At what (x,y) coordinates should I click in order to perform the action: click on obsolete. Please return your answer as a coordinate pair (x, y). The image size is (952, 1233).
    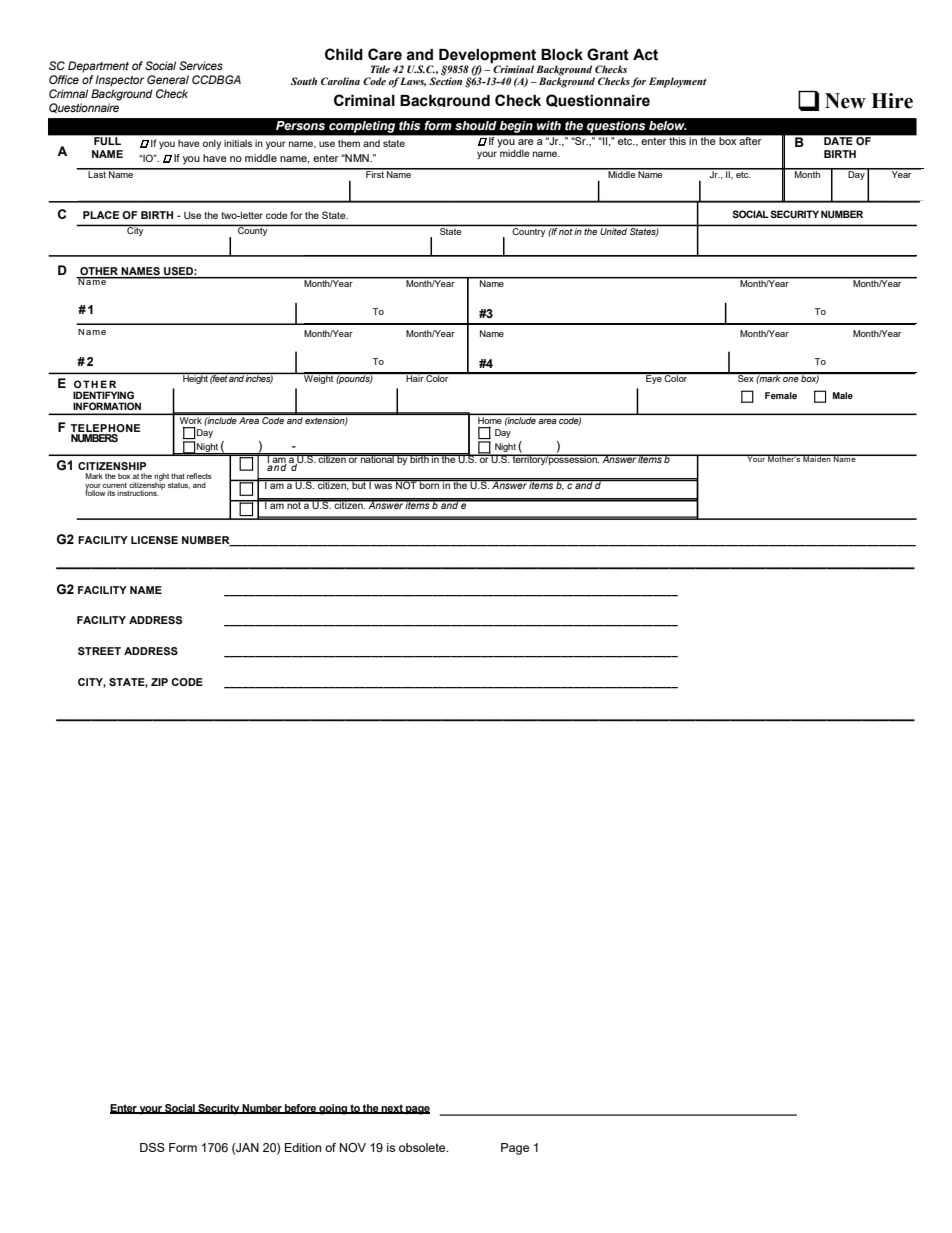
    Looking at the image, I should click on (423, 1147).
